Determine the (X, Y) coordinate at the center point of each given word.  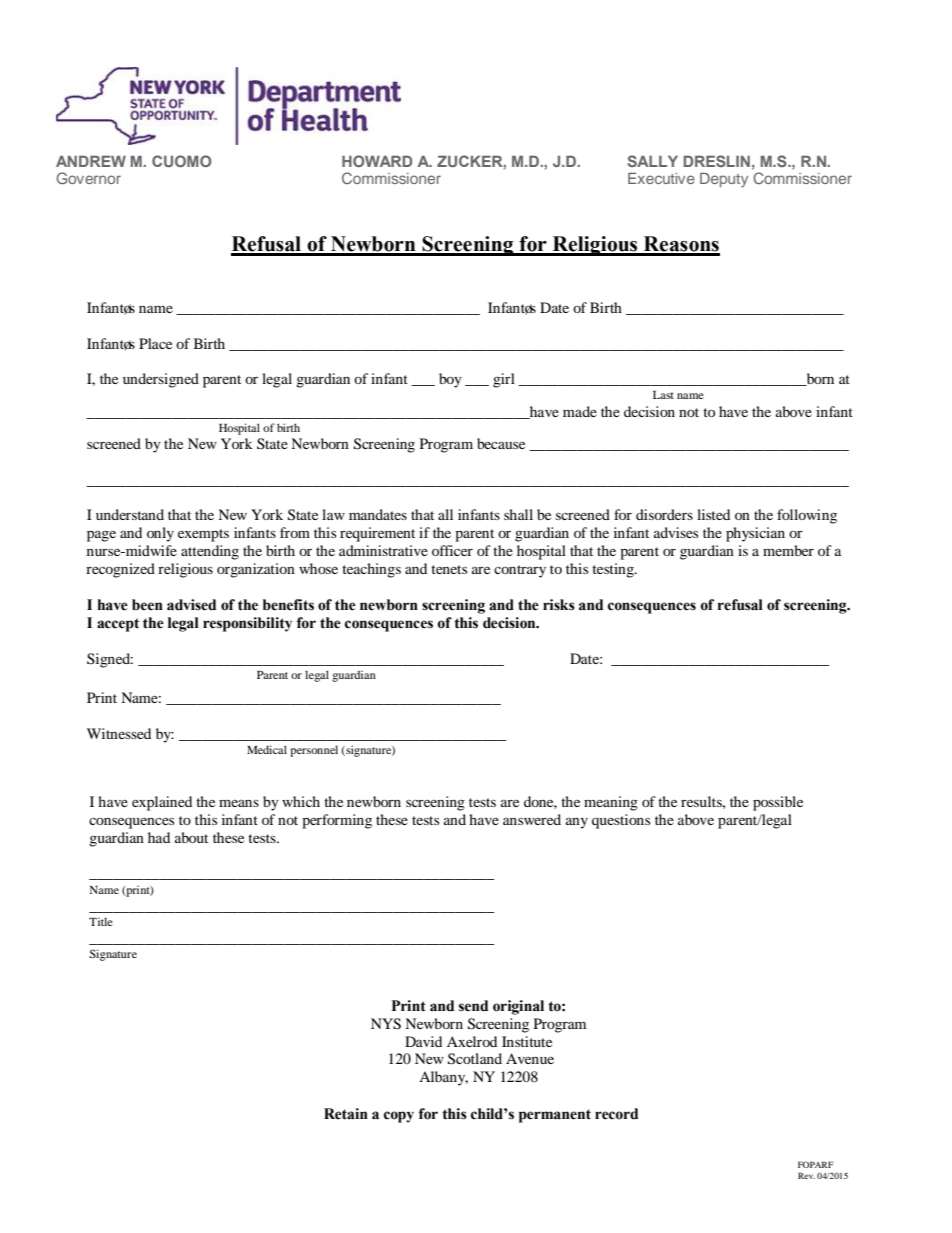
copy (399, 1117)
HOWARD (377, 161)
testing (614, 570)
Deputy (724, 180)
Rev (806, 1175)
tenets (449, 569)
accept (118, 625)
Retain (346, 1114)
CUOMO (181, 161)
